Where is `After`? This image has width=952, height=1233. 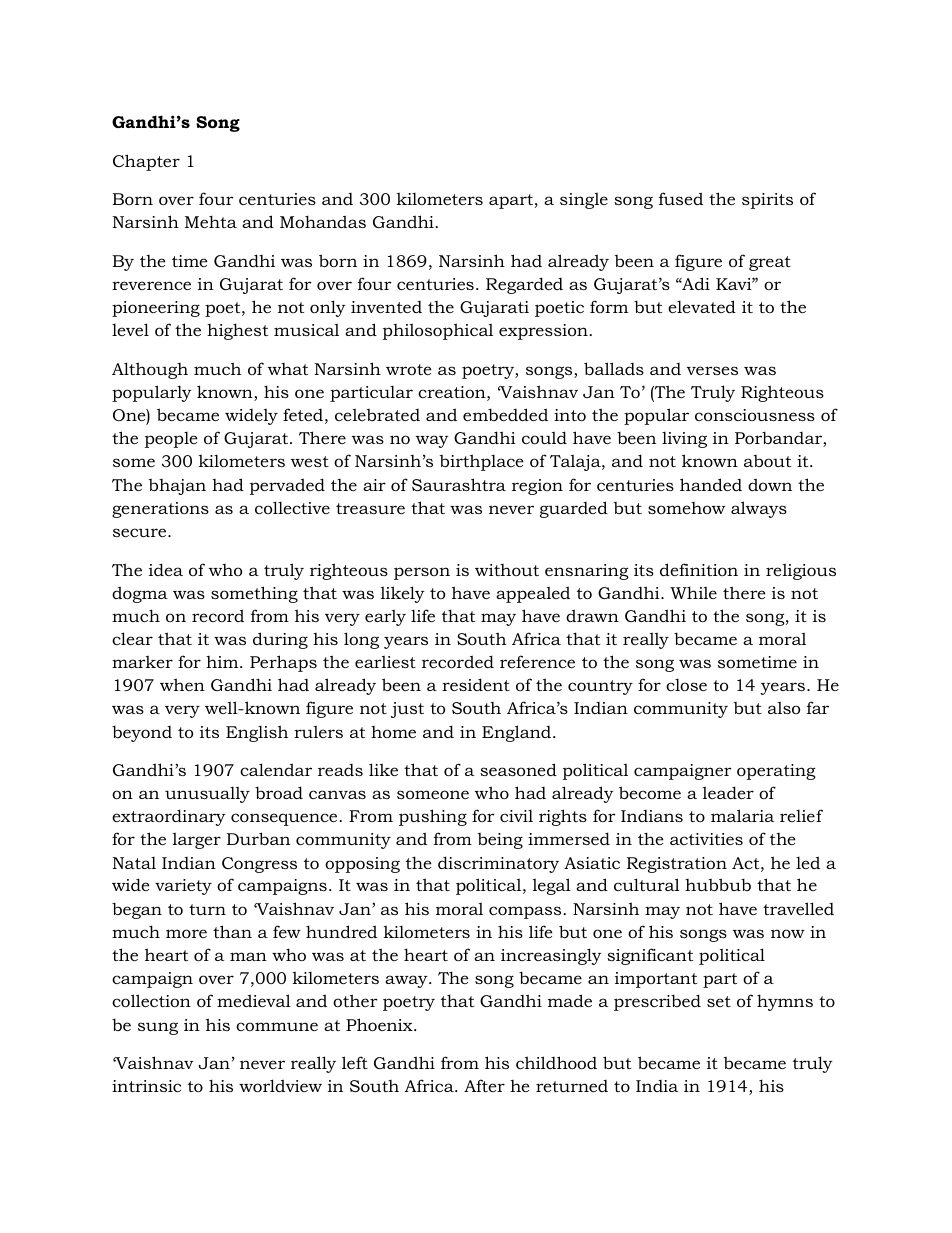 After is located at coordinates (484, 1085).
